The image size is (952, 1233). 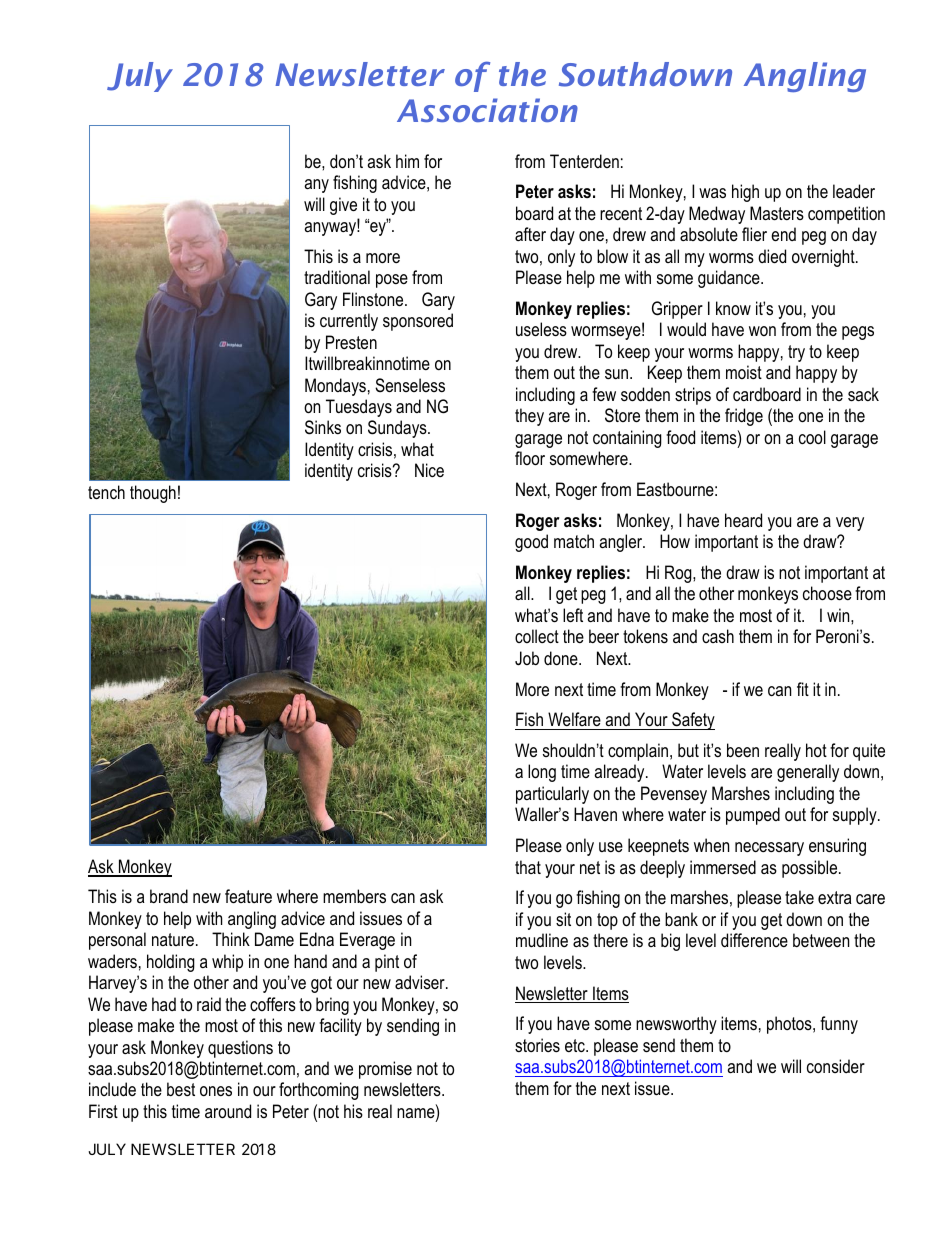 I want to click on brand, so click(x=169, y=896).
